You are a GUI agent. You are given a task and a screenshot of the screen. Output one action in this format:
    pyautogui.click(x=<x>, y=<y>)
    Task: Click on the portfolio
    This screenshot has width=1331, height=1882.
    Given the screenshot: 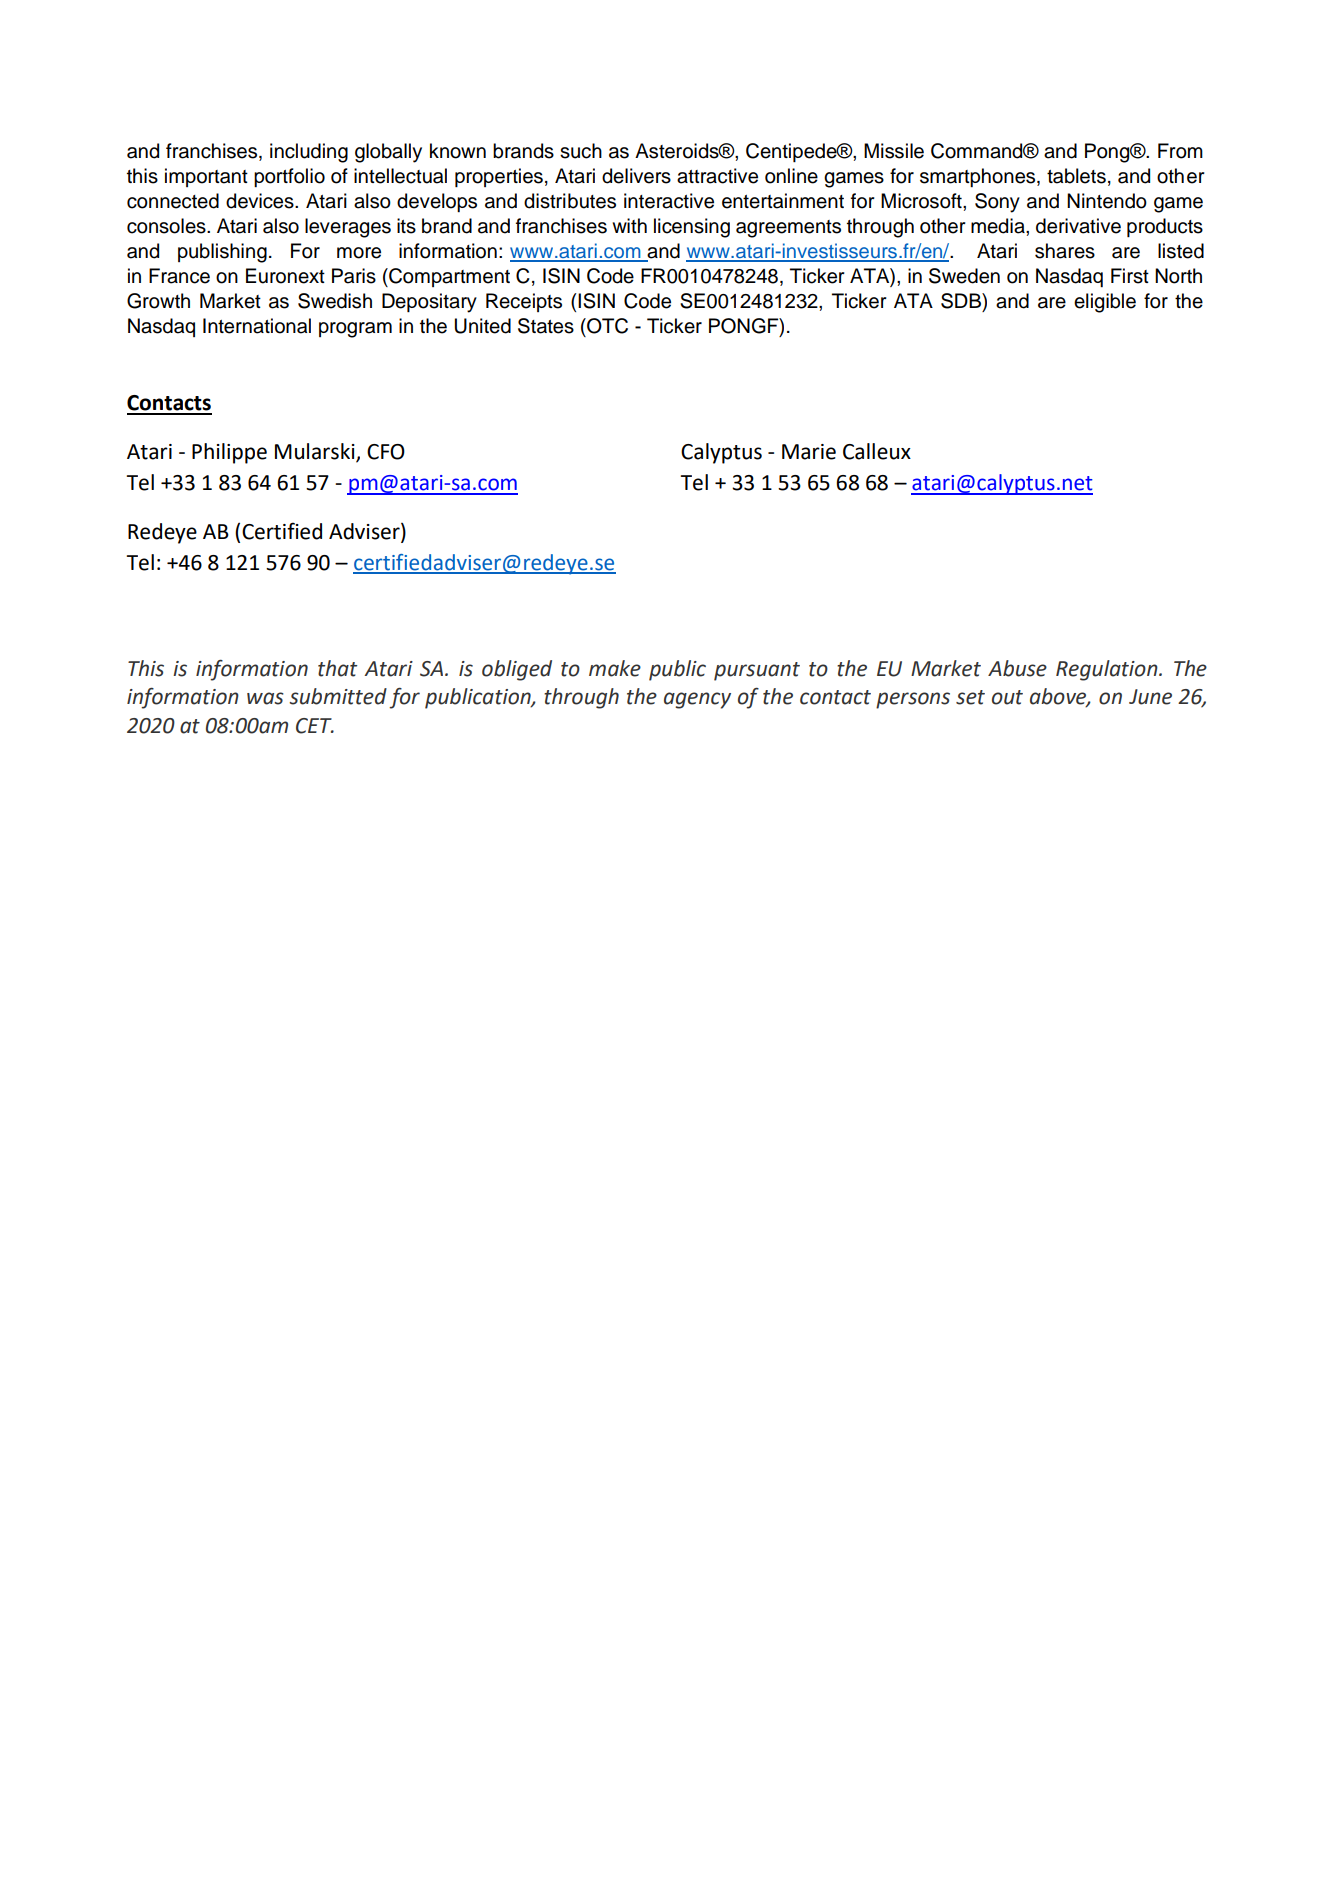 What is the action you would take?
    pyautogui.click(x=289, y=177)
